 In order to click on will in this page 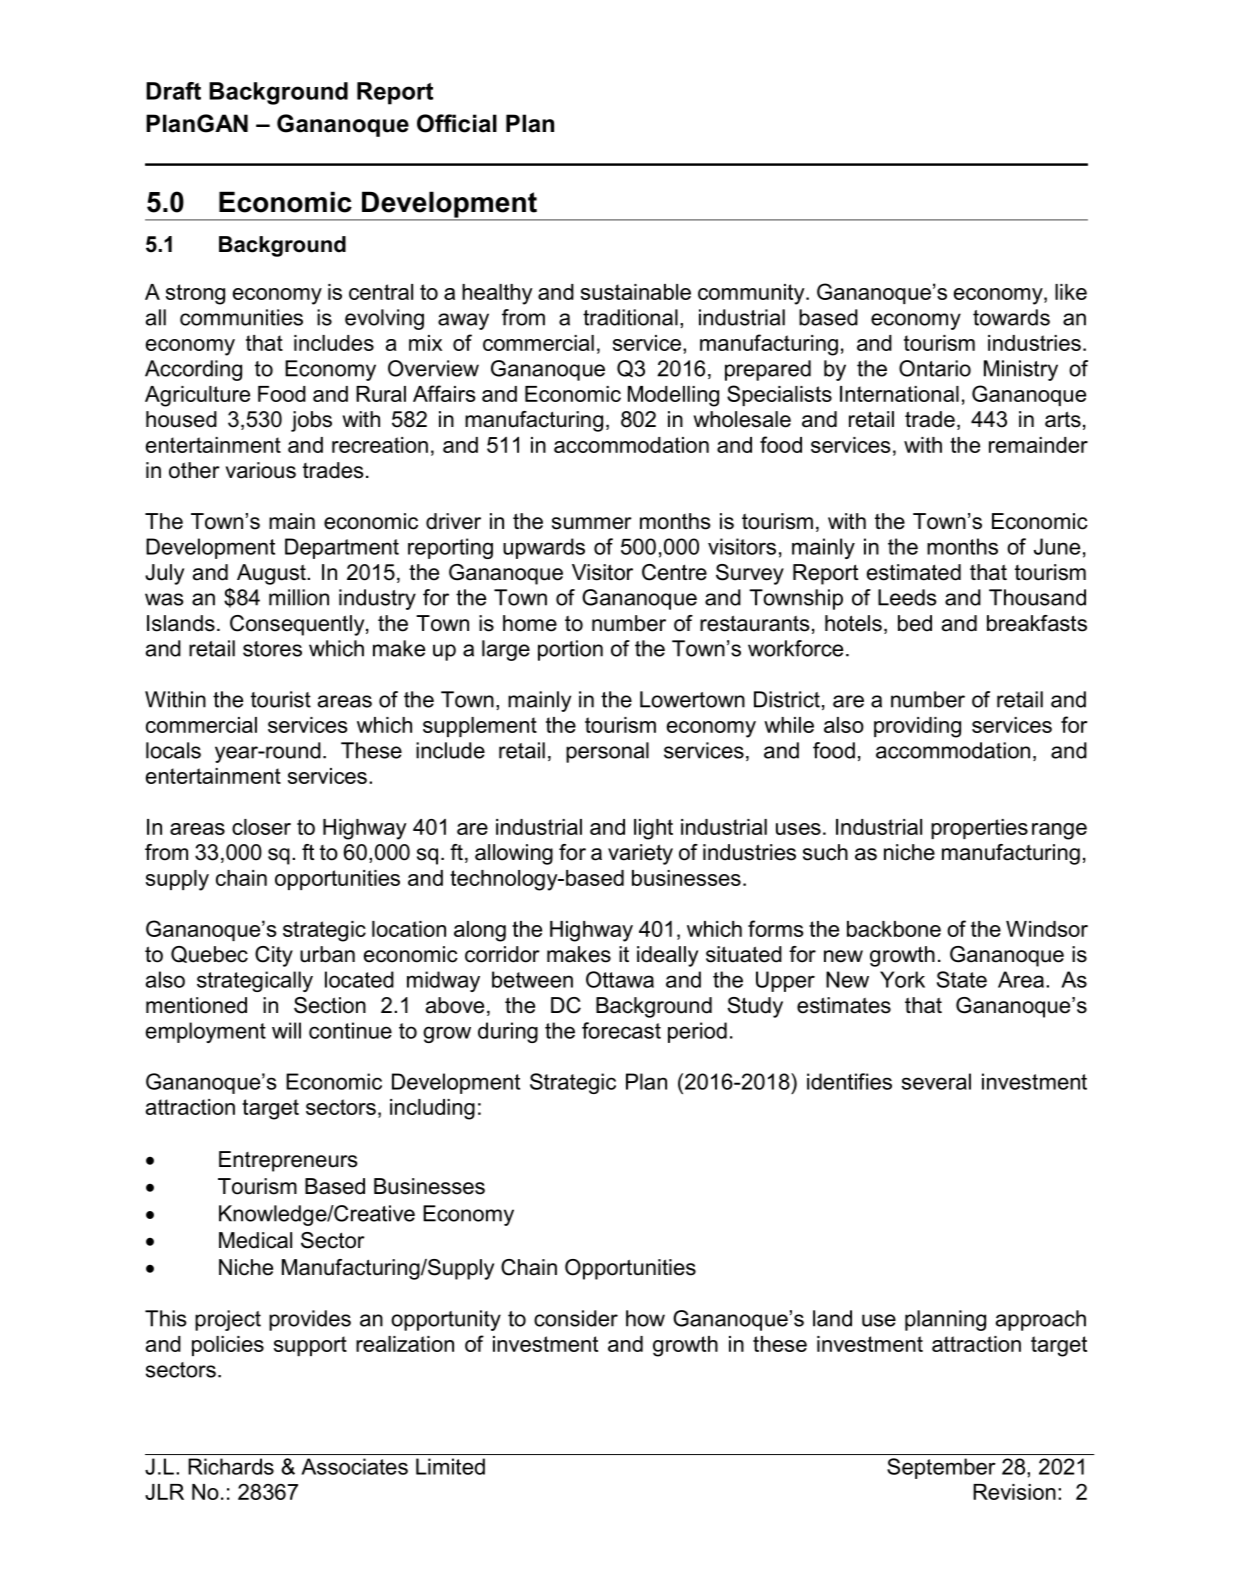, I will do `click(286, 1030)`.
